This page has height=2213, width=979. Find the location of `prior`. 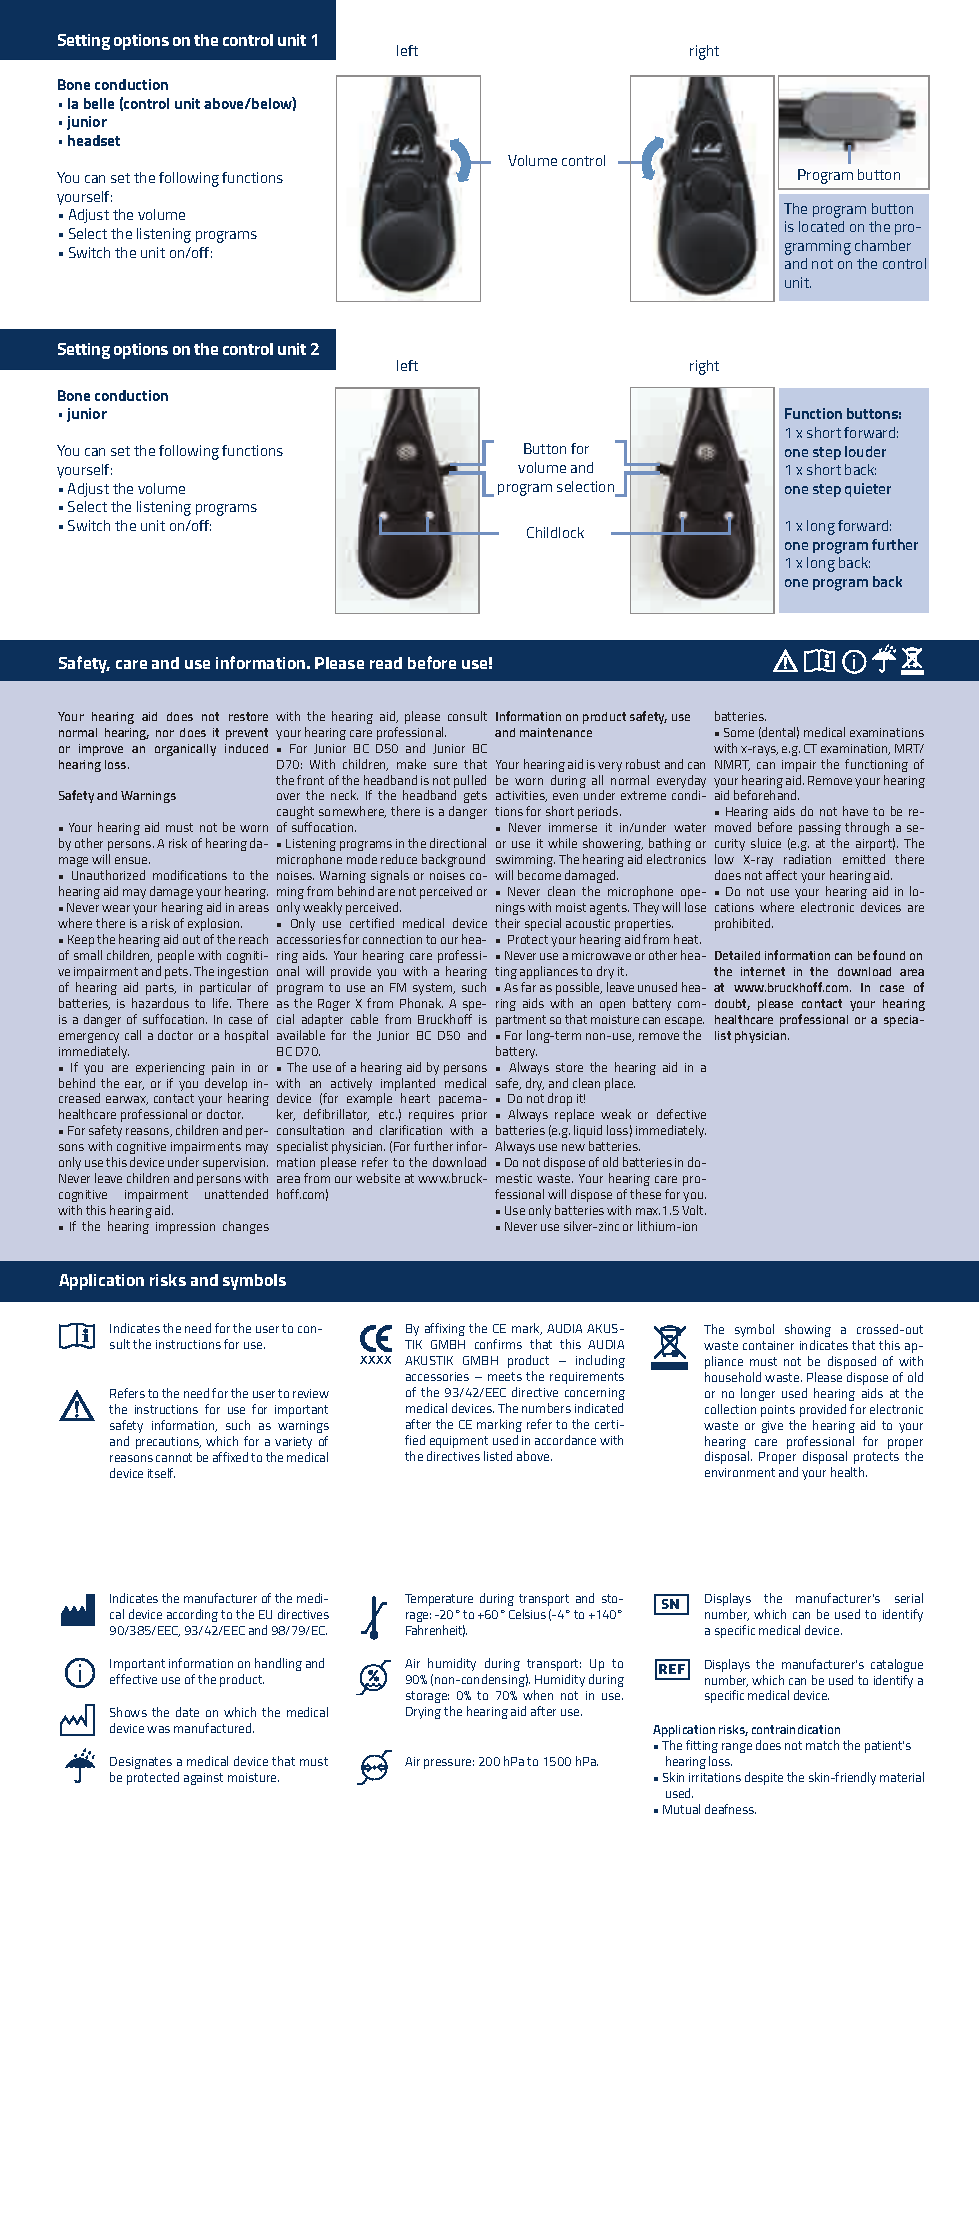

prior is located at coordinates (474, 1116).
